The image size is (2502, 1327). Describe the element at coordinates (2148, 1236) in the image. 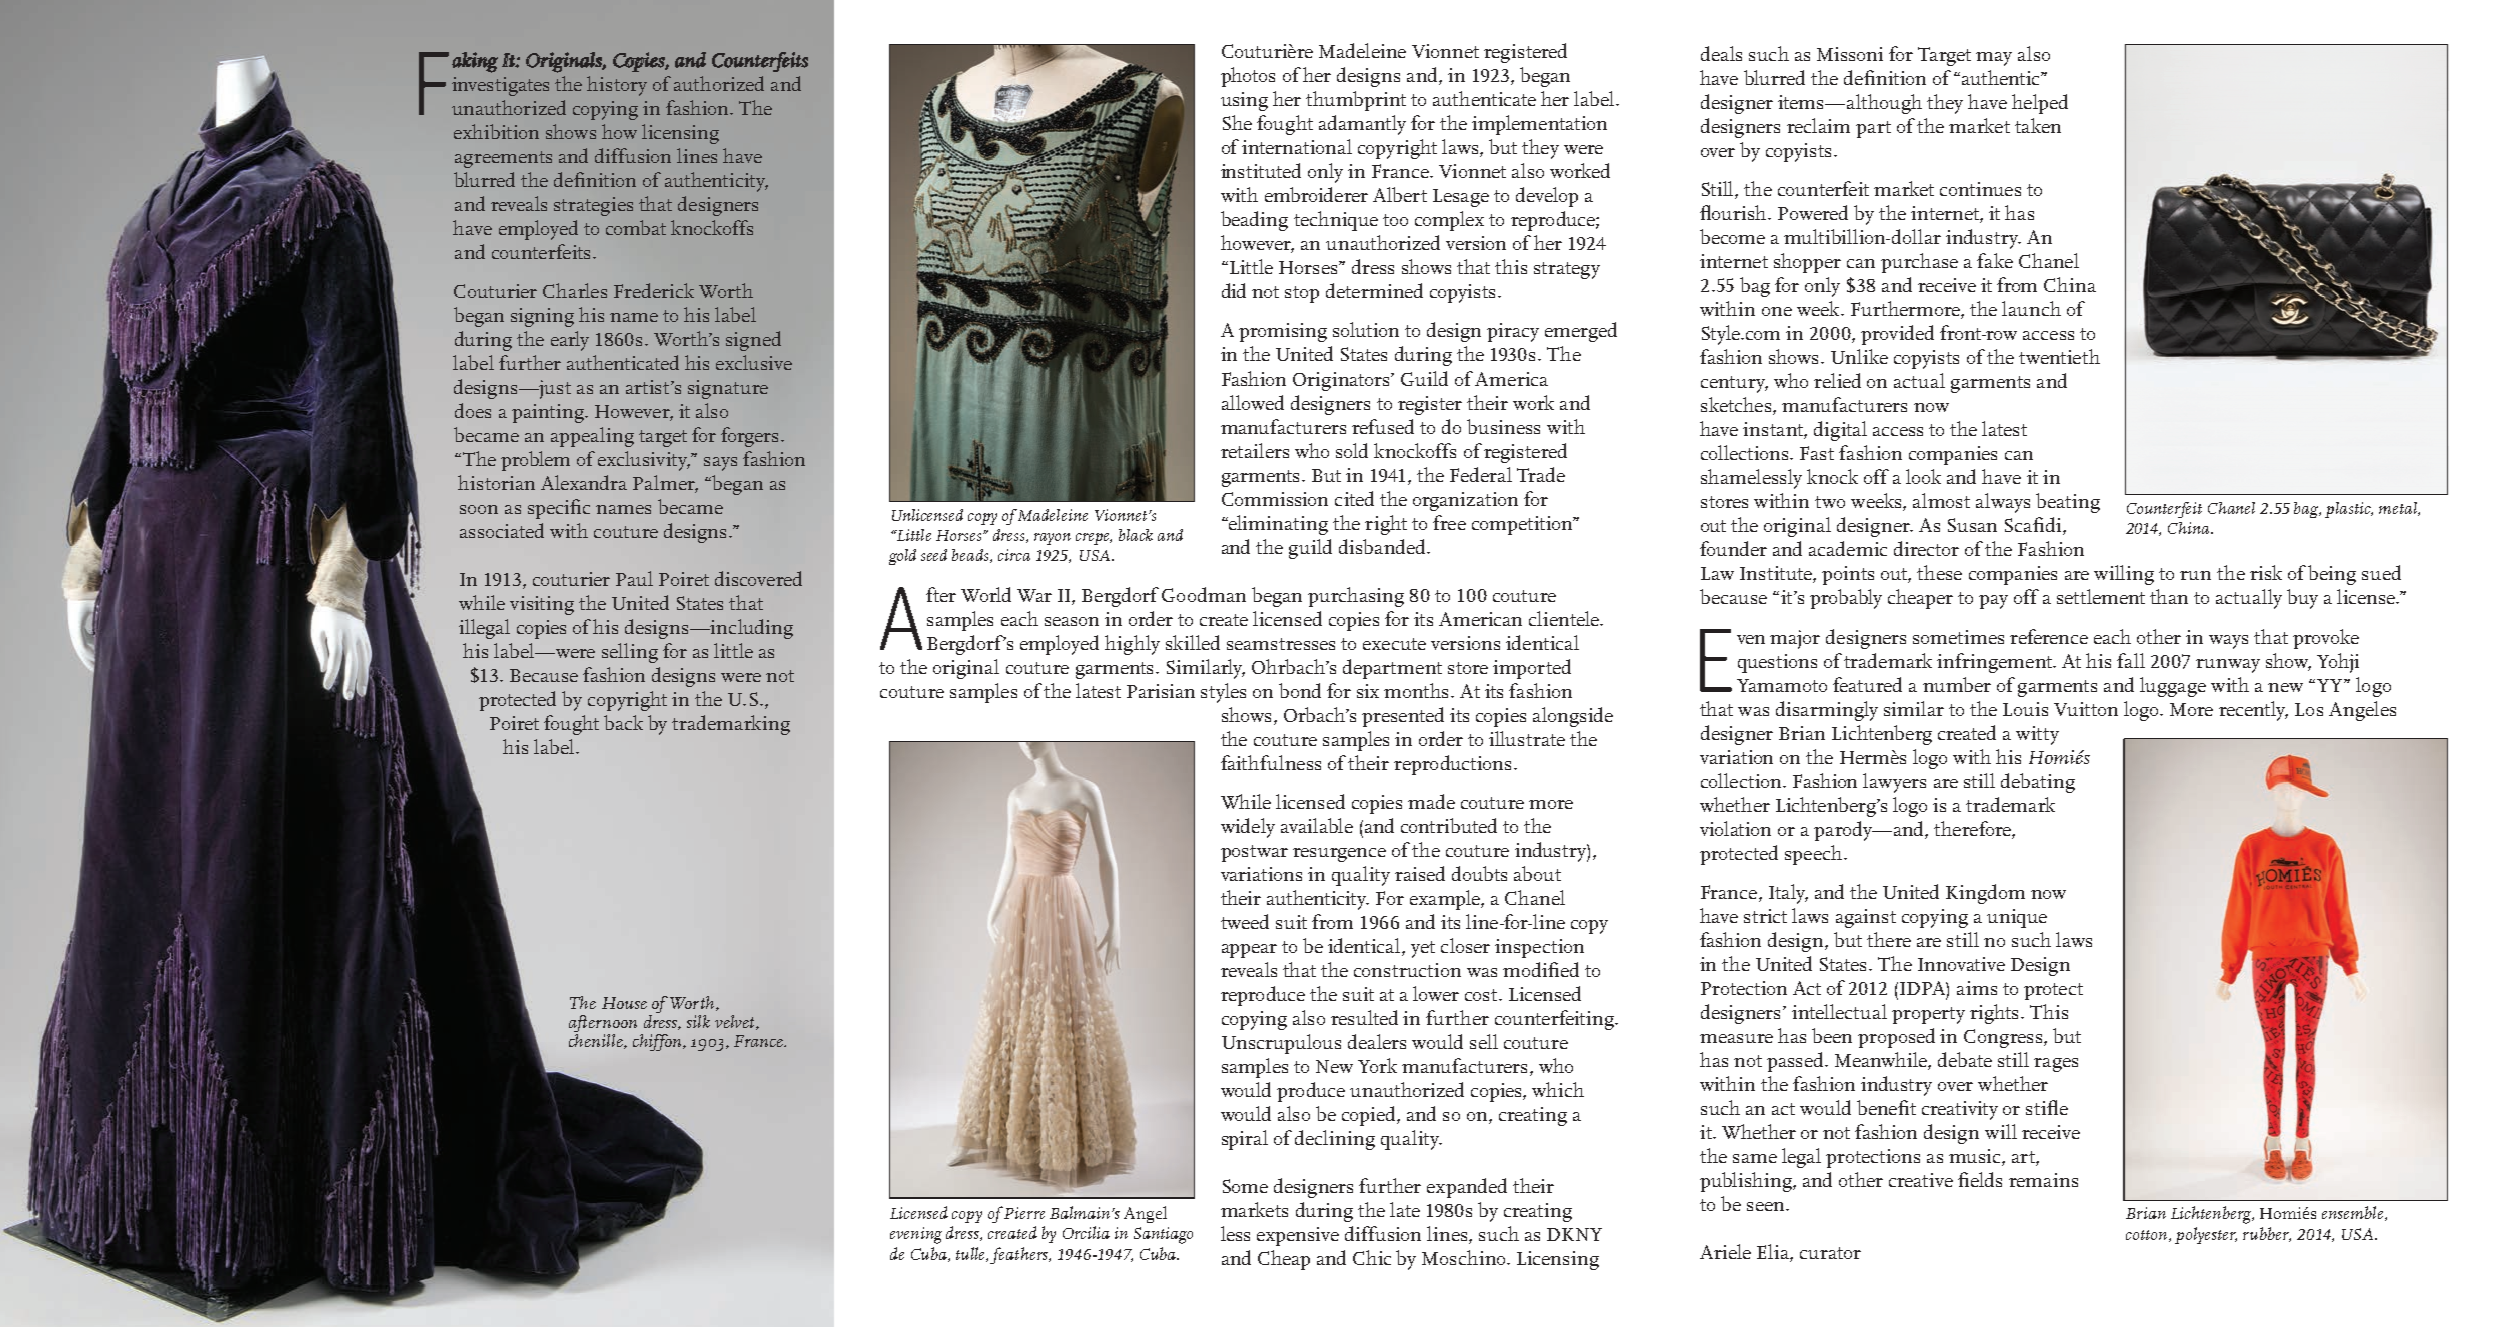

I see `cotton` at that location.
